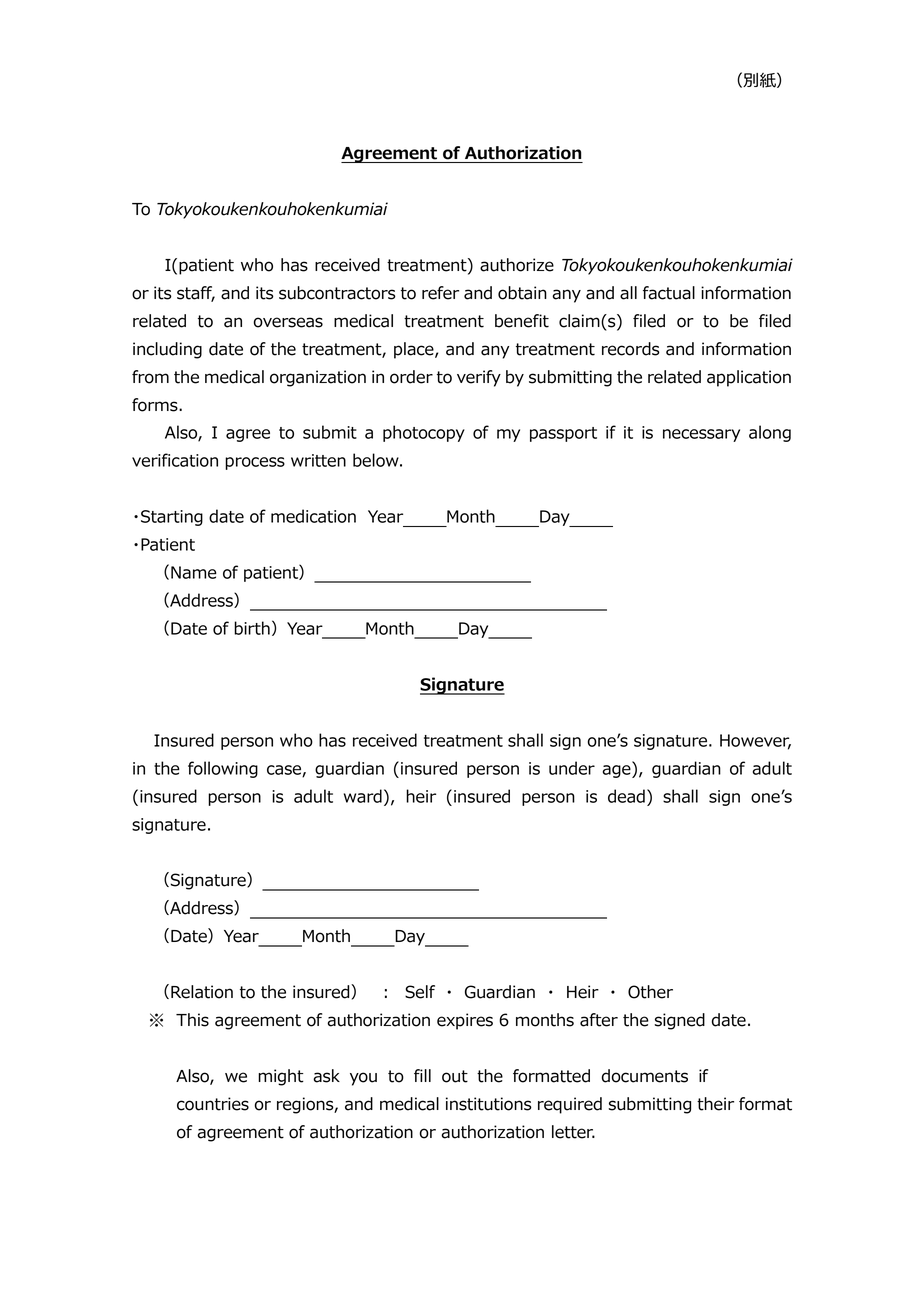 This screenshot has width=924, height=1308. I want to click on staff, so click(196, 294).
